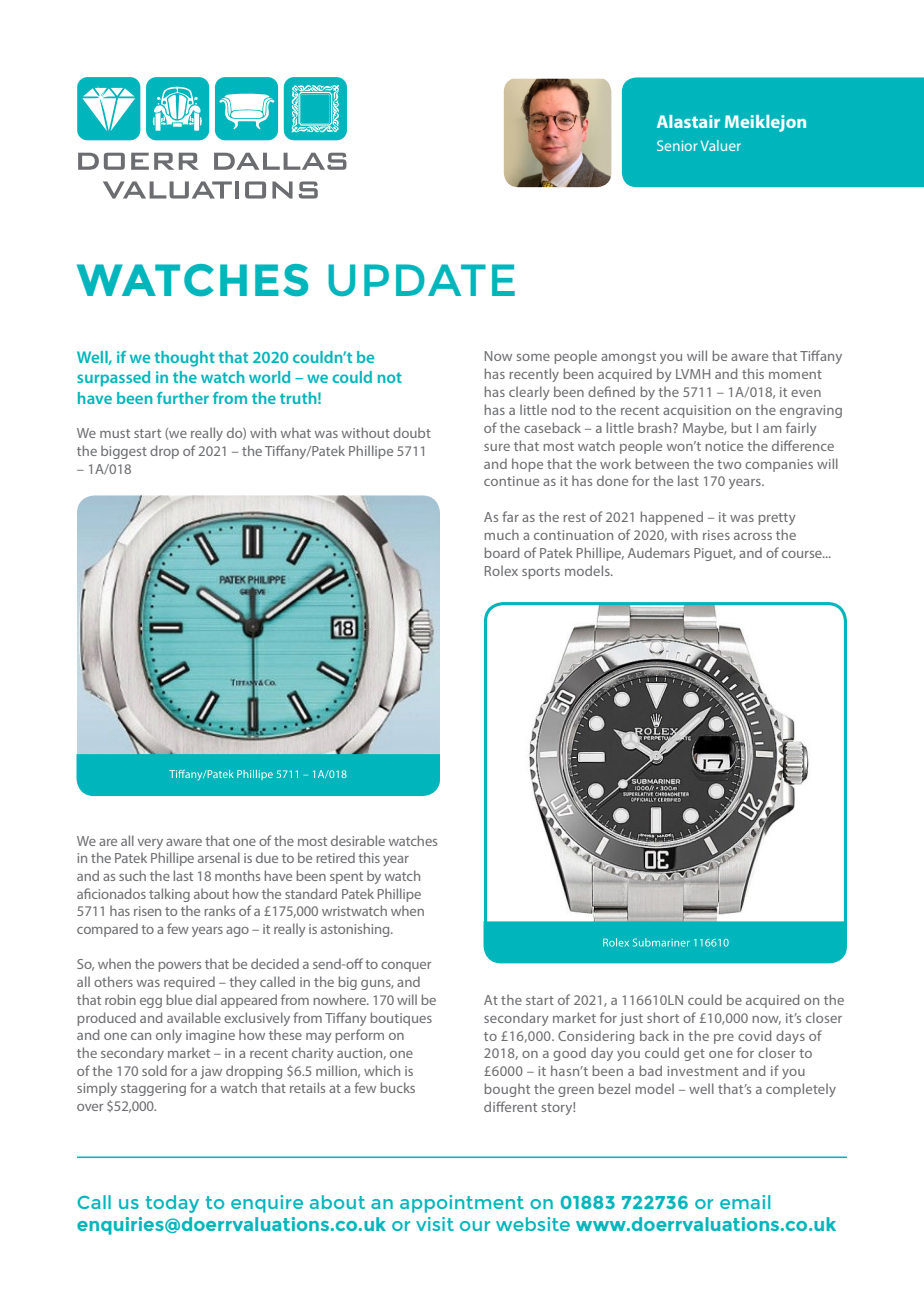 The width and height of the screenshot is (924, 1308). I want to click on today, so click(172, 1204).
